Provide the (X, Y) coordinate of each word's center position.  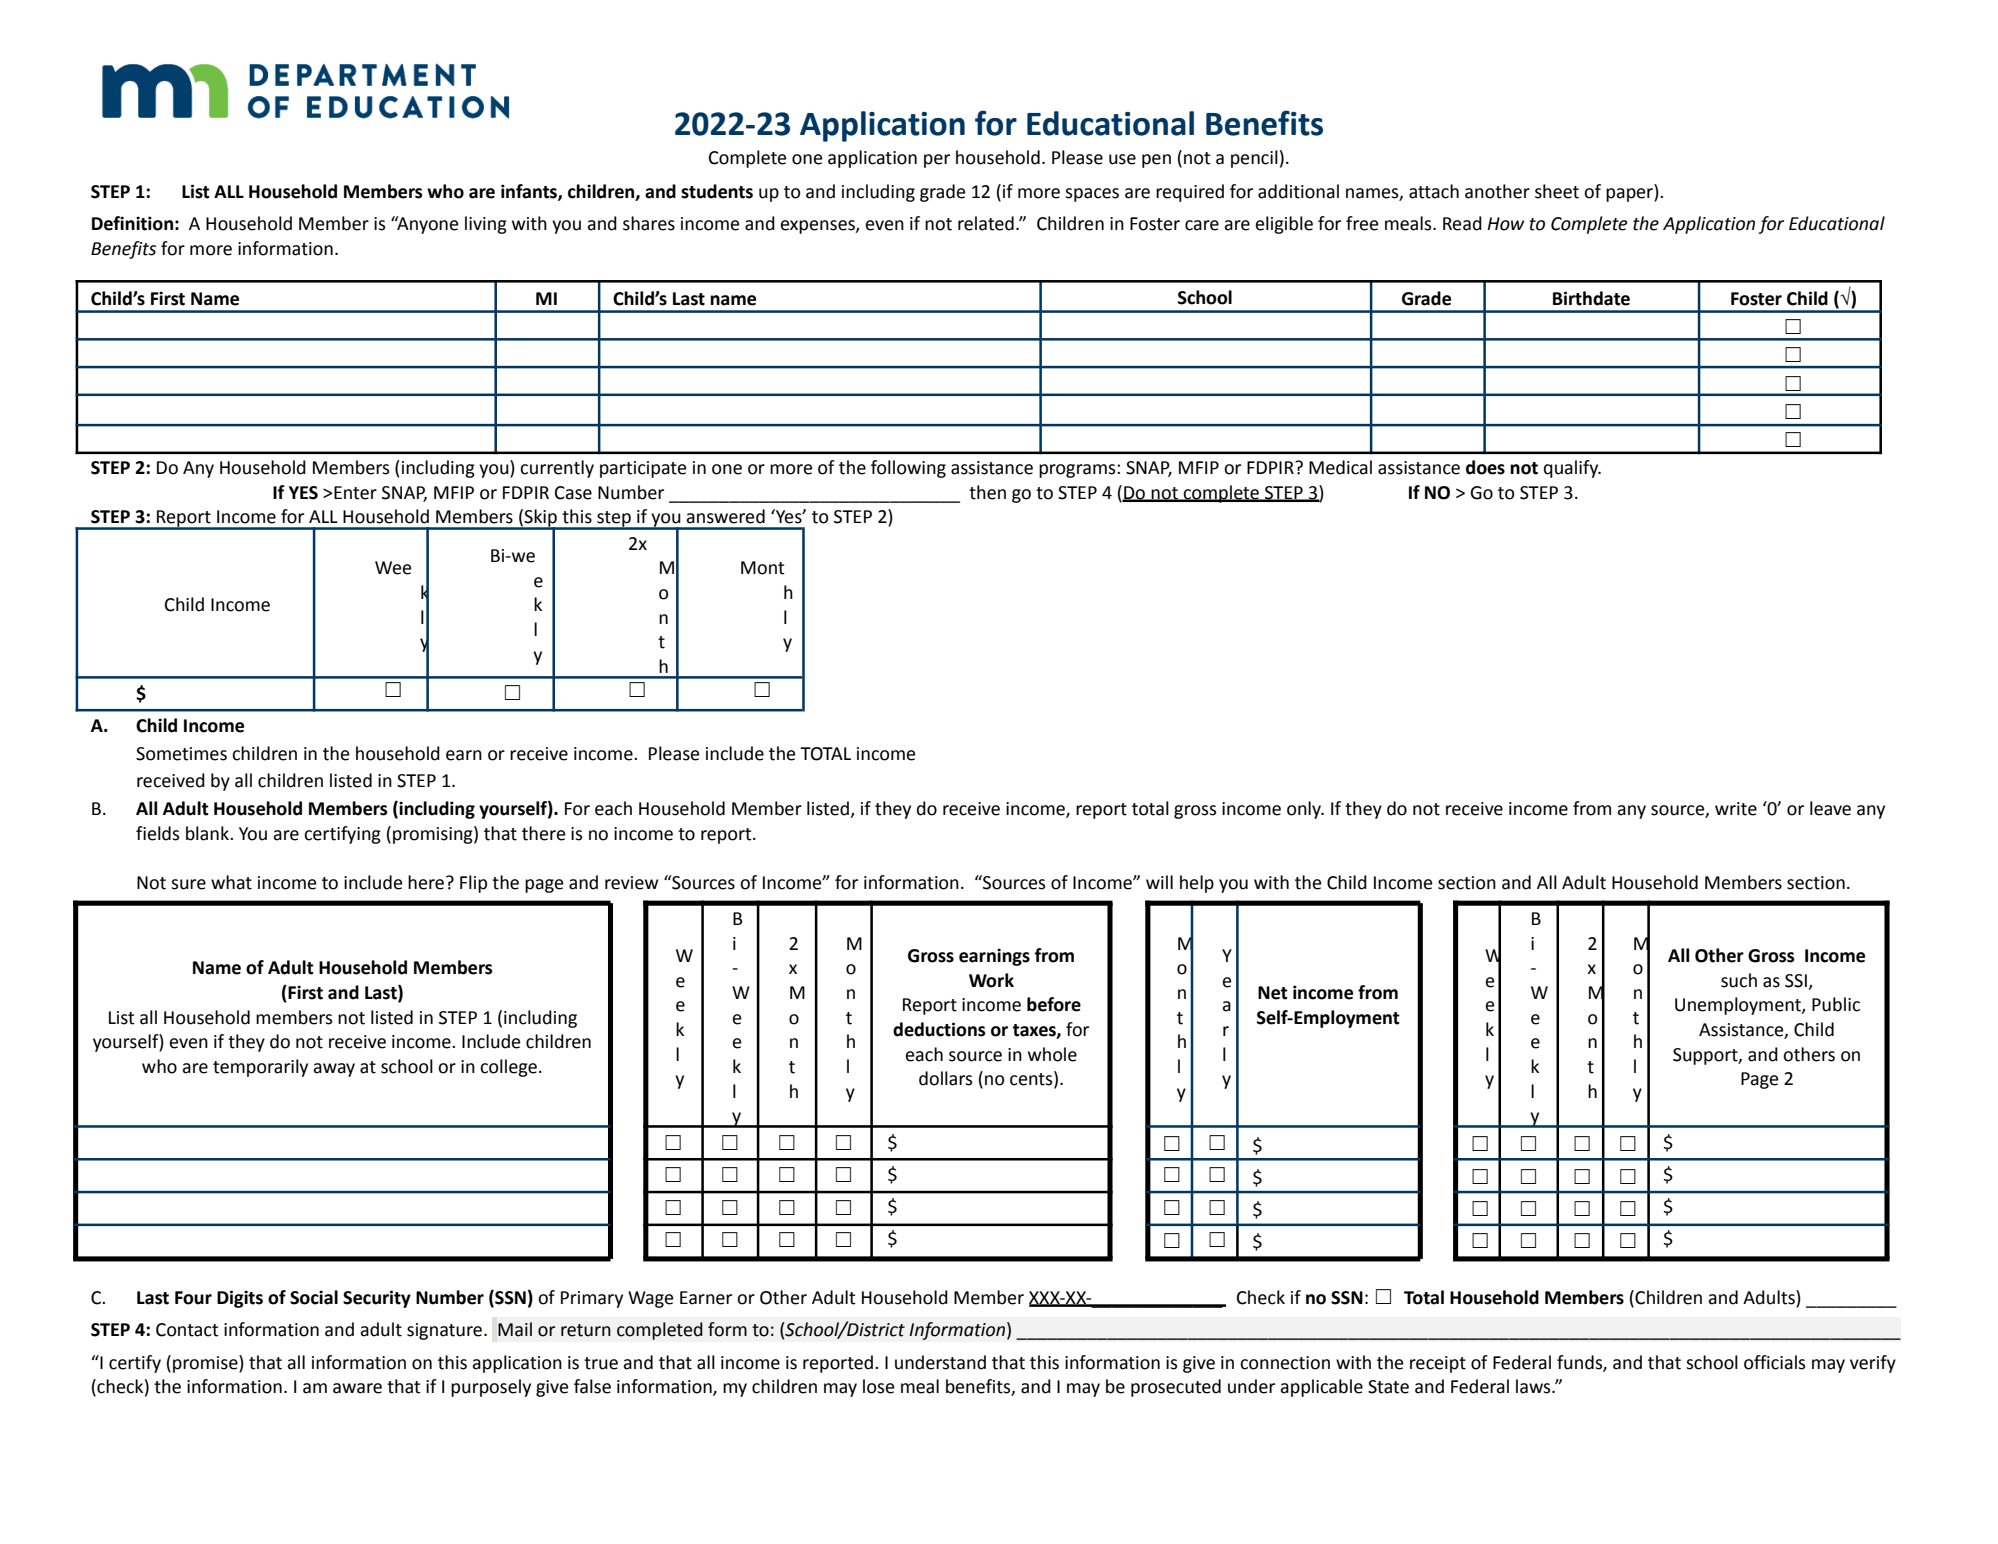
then (987, 492)
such (1739, 980)
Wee (393, 568)
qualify (1572, 469)
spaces (1092, 195)
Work (991, 980)
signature (446, 1331)
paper (1630, 195)
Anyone (426, 225)
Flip (473, 884)
